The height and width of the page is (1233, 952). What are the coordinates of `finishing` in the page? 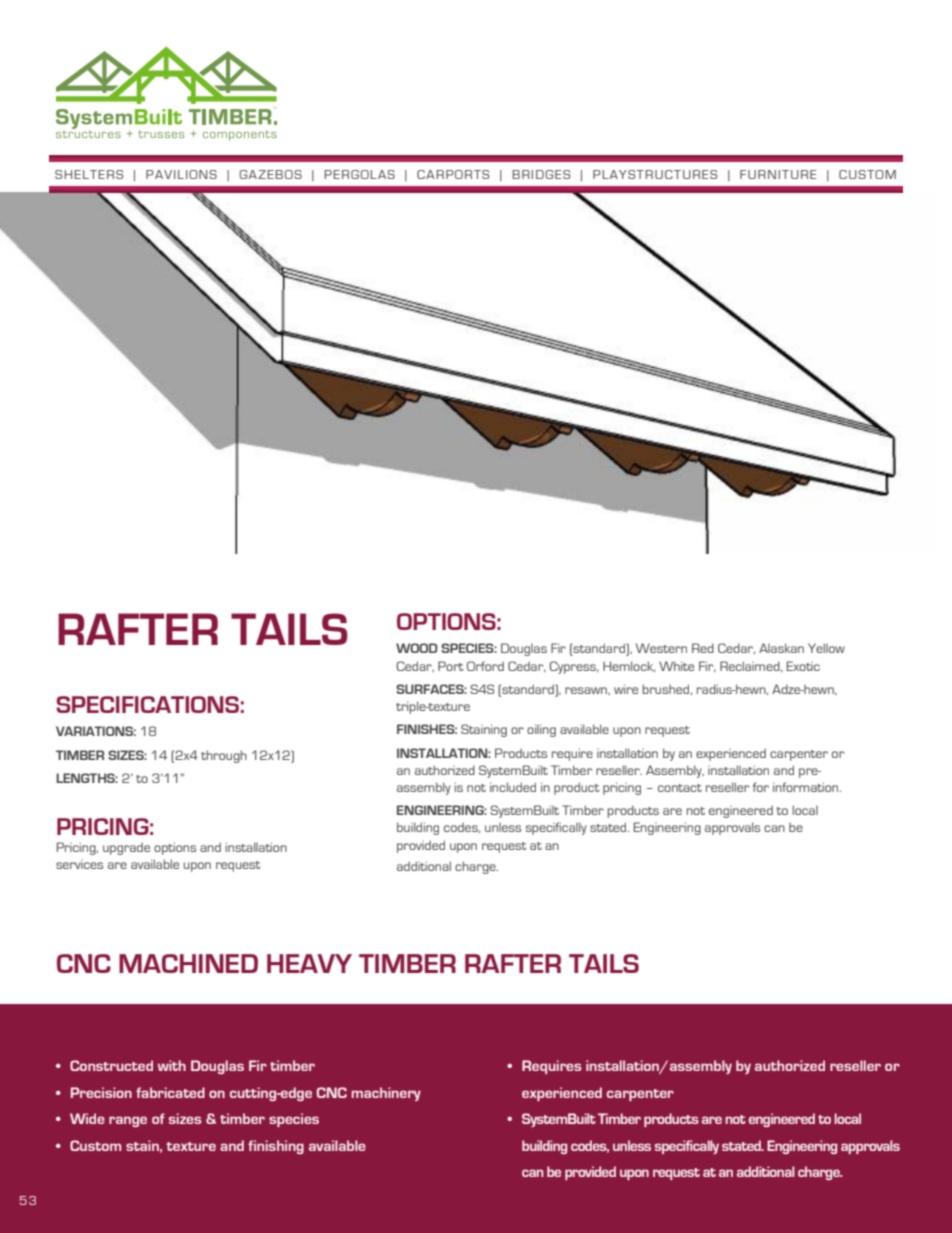 It's located at (276, 1147).
